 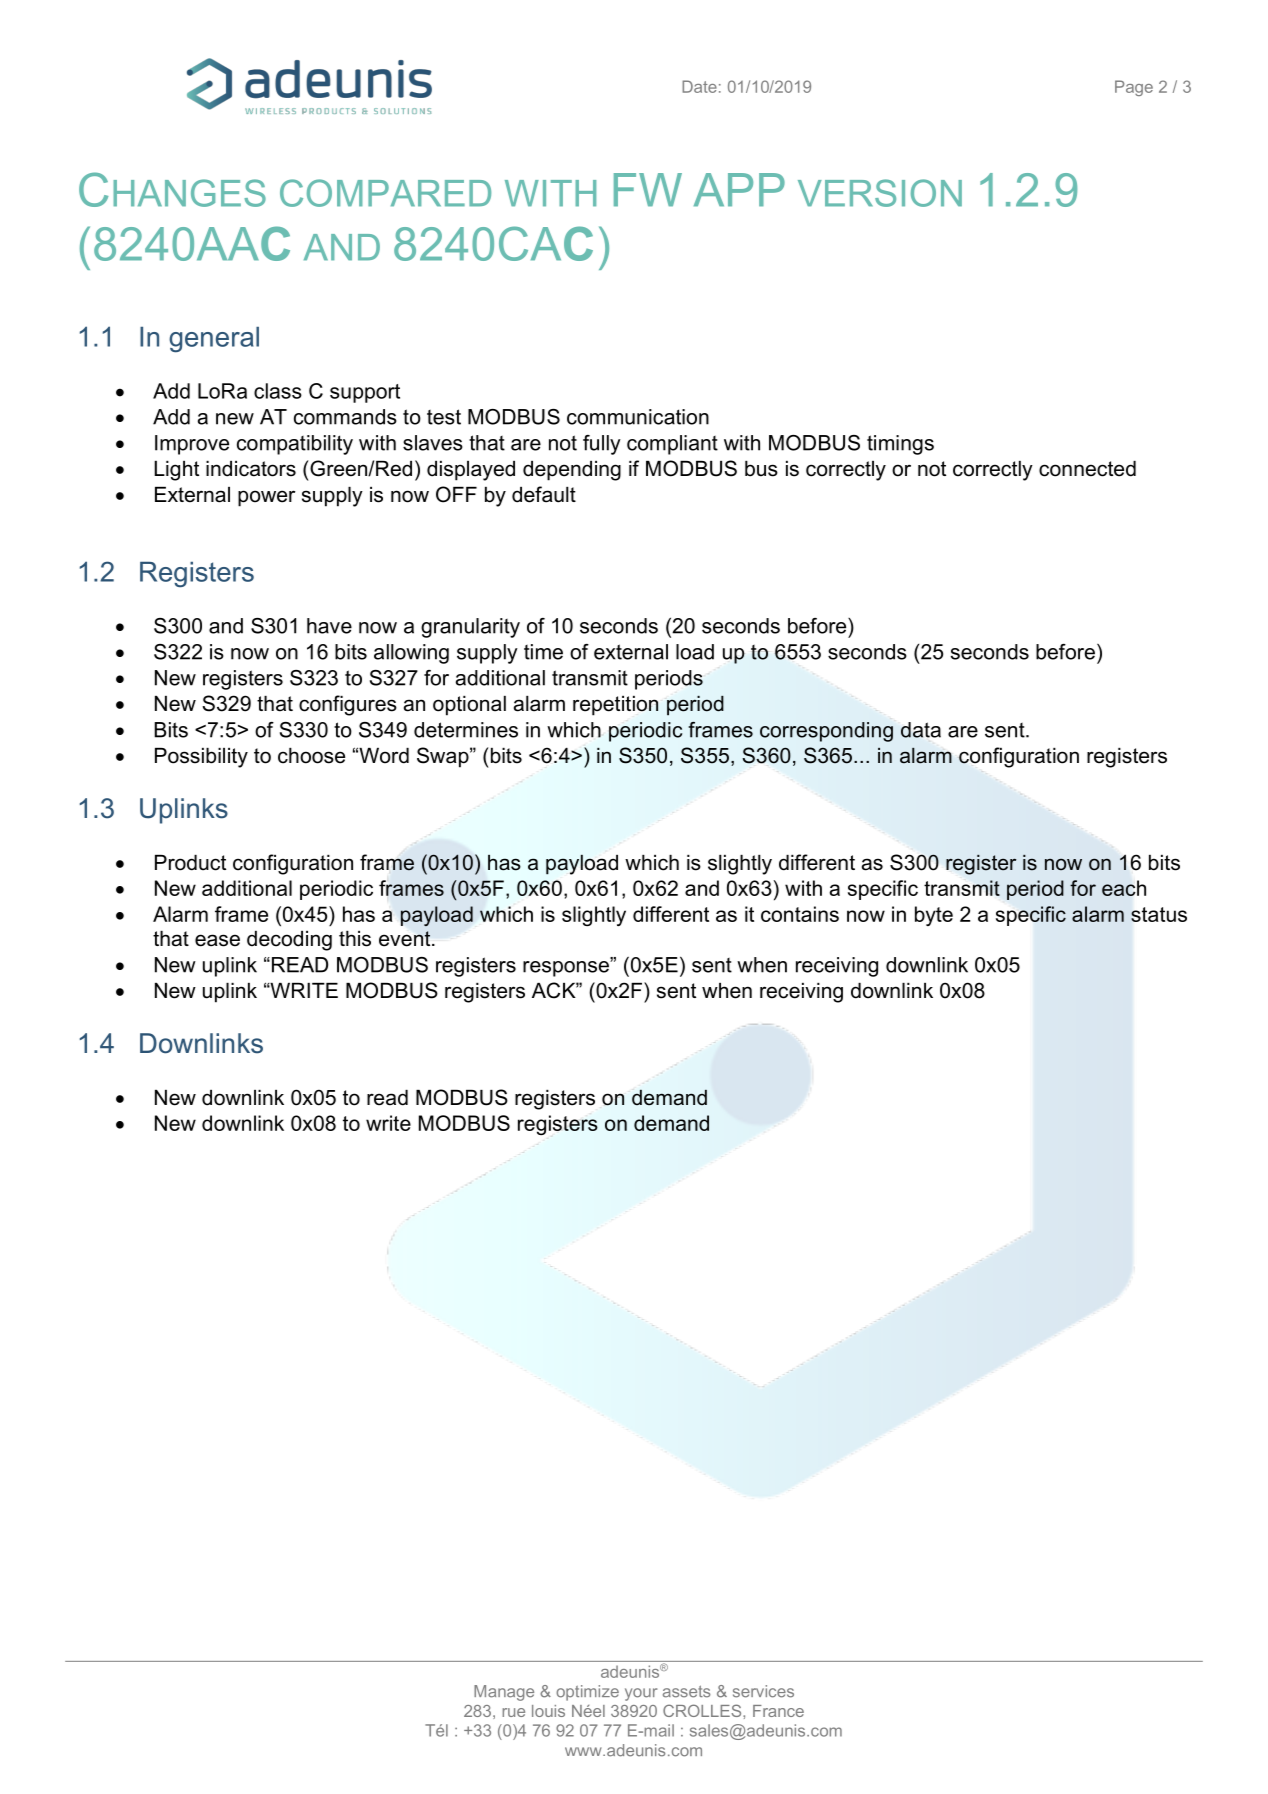 I want to click on Page, so click(x=1134, y=88).
